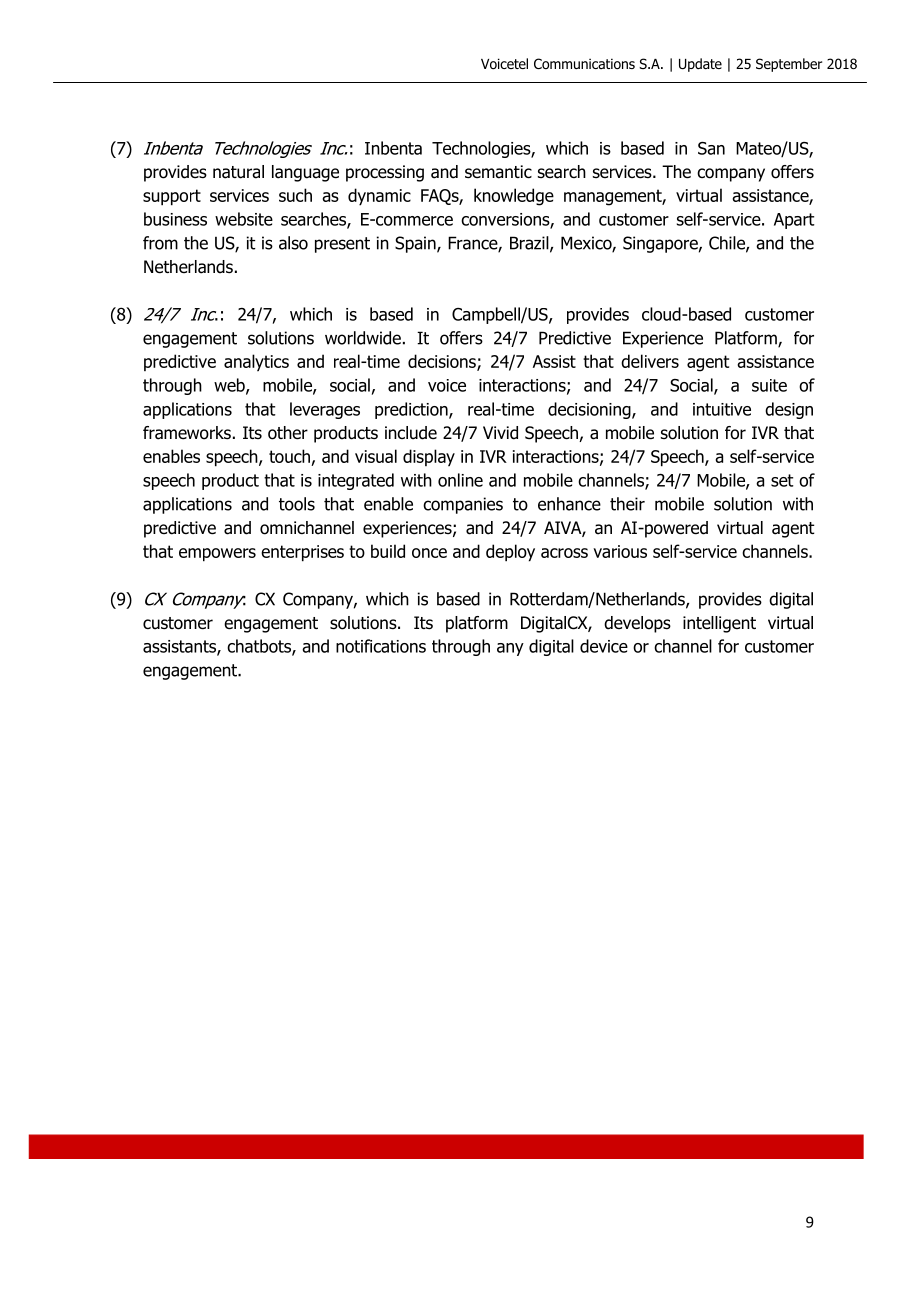  What do you see at coordinates (297, 504) in the image?
I see `tools` at bounding box center [297, 504].
